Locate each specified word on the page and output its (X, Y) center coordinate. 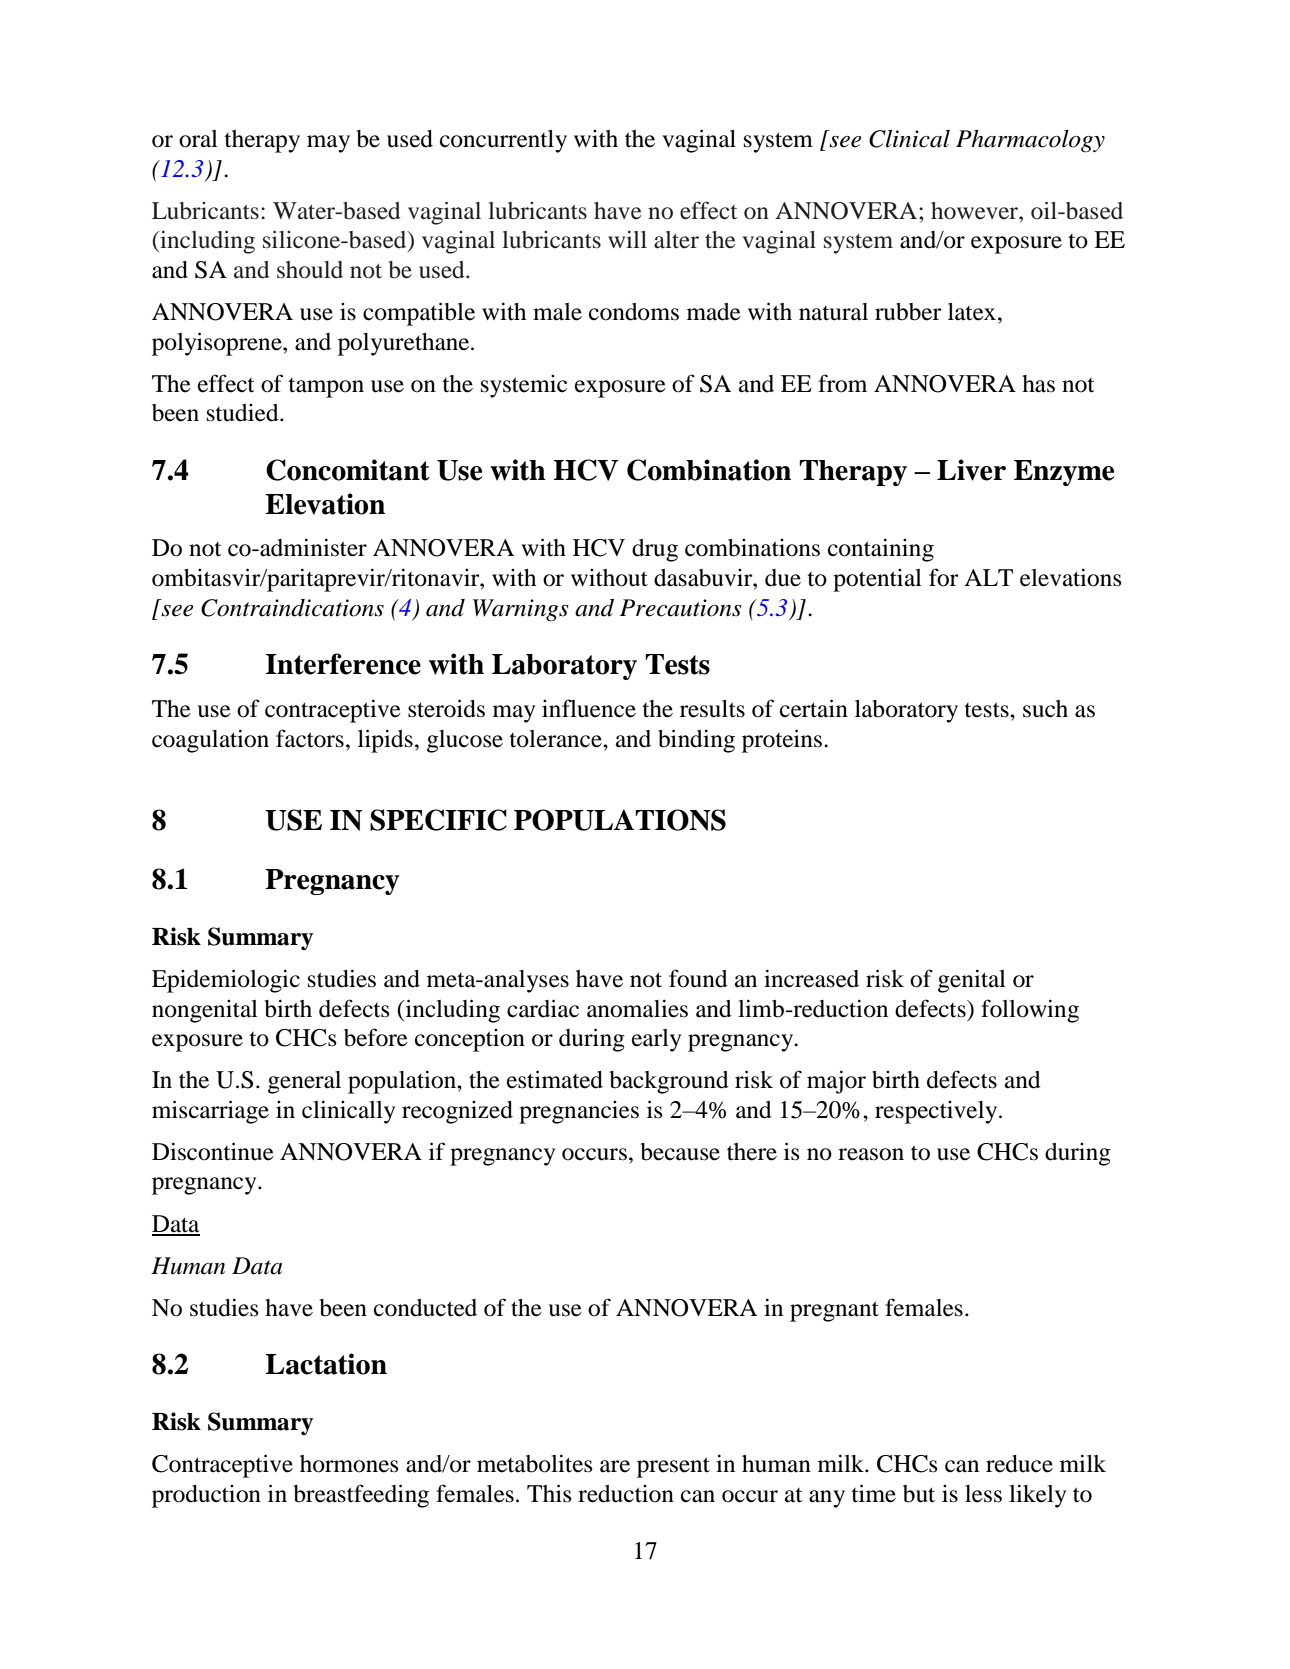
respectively (937, 1112)
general (304, 1082)
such (1045, 709)
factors (310, 738)
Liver (971, 470)
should (310, 270)
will (627, 239)
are (615, 1466)
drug (655, 550)
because (680, 1152)
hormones (349, 1464)
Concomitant (348, 470)
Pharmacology (1030, 141)
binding (696, 741)
